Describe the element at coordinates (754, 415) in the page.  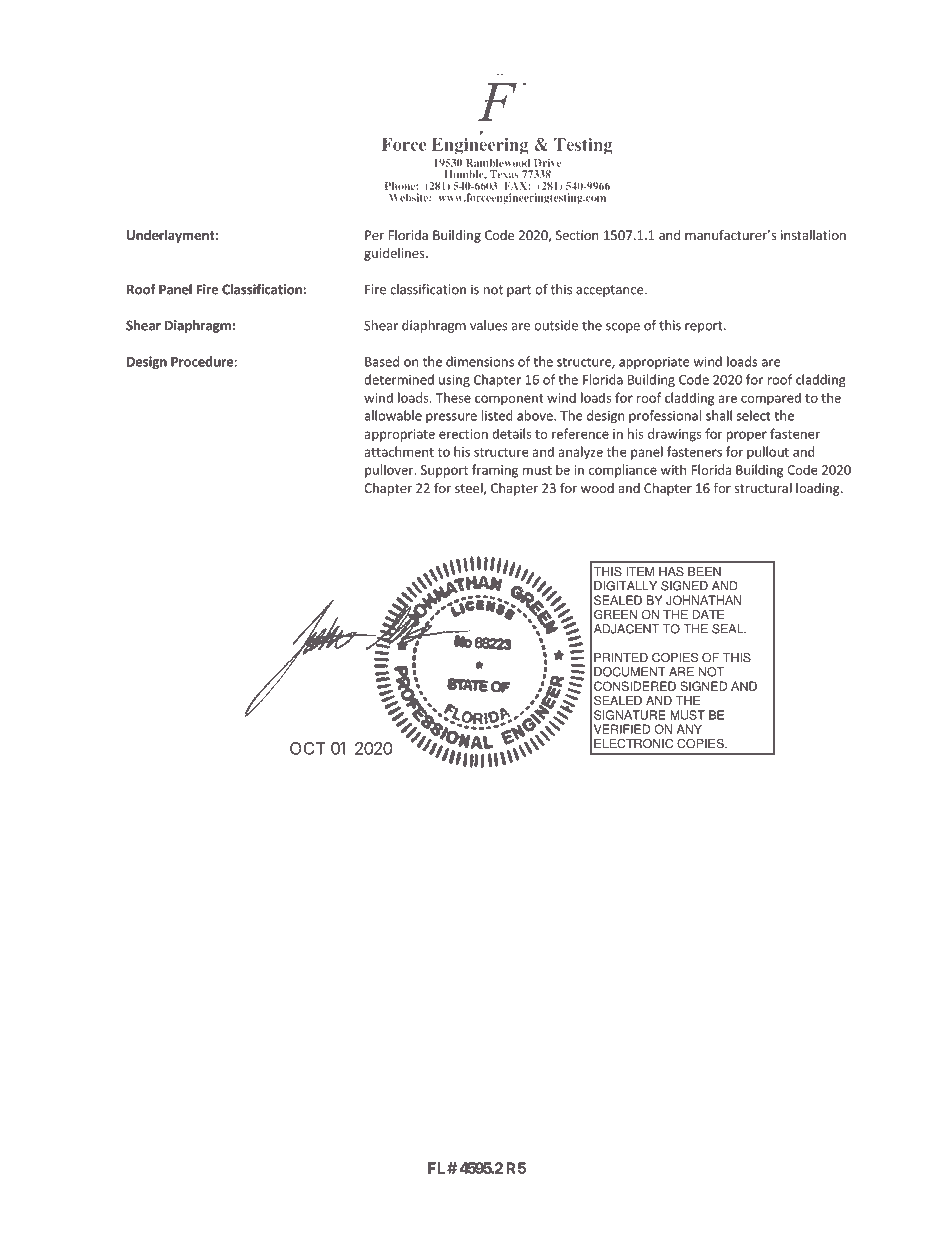
I see `select` at that location.
